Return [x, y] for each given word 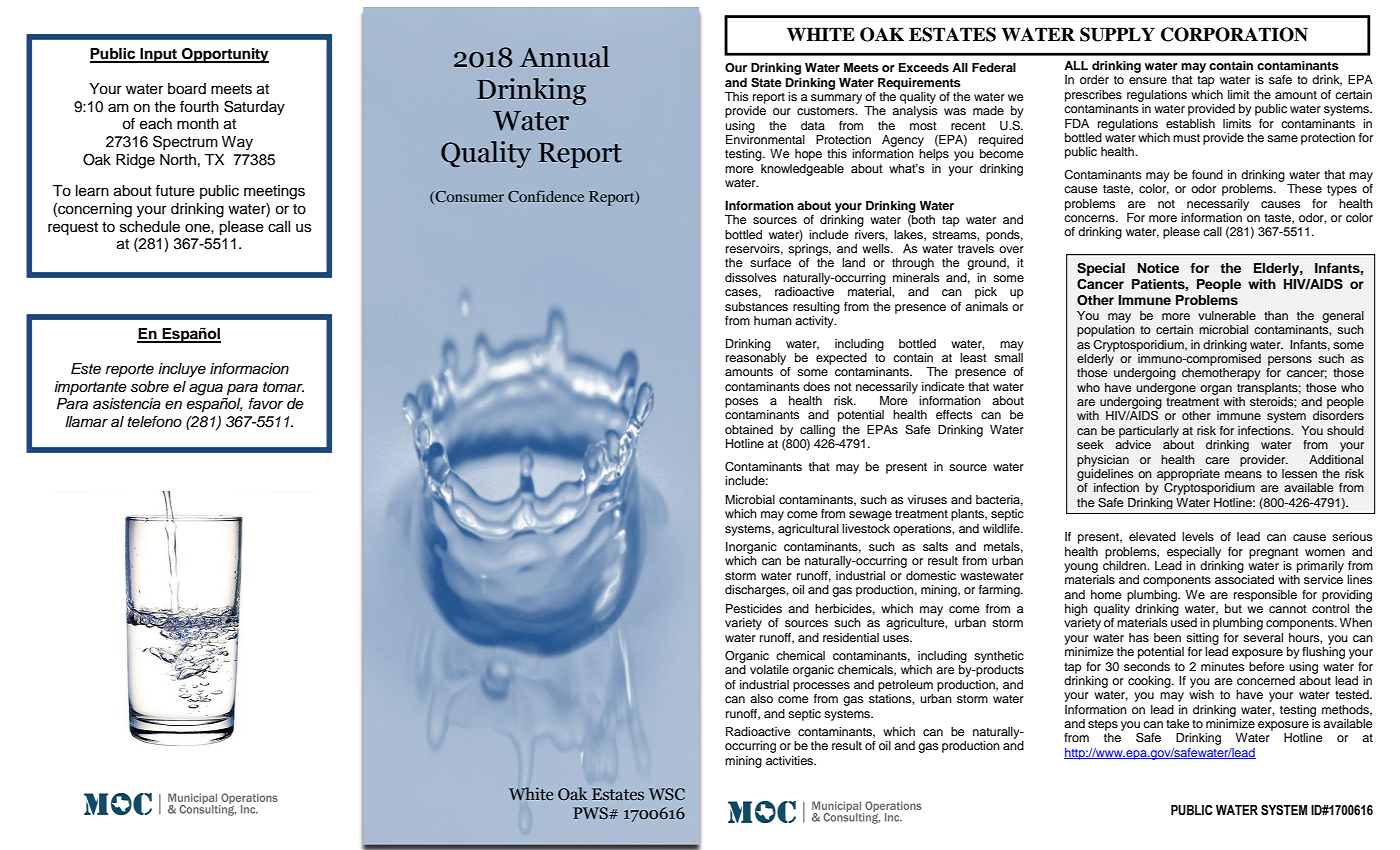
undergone [1166, 389]
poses [742, 403]
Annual [564, 57]
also [761, 698]
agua [206, 389]
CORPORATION [1234, 34]
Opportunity [224, 55]
